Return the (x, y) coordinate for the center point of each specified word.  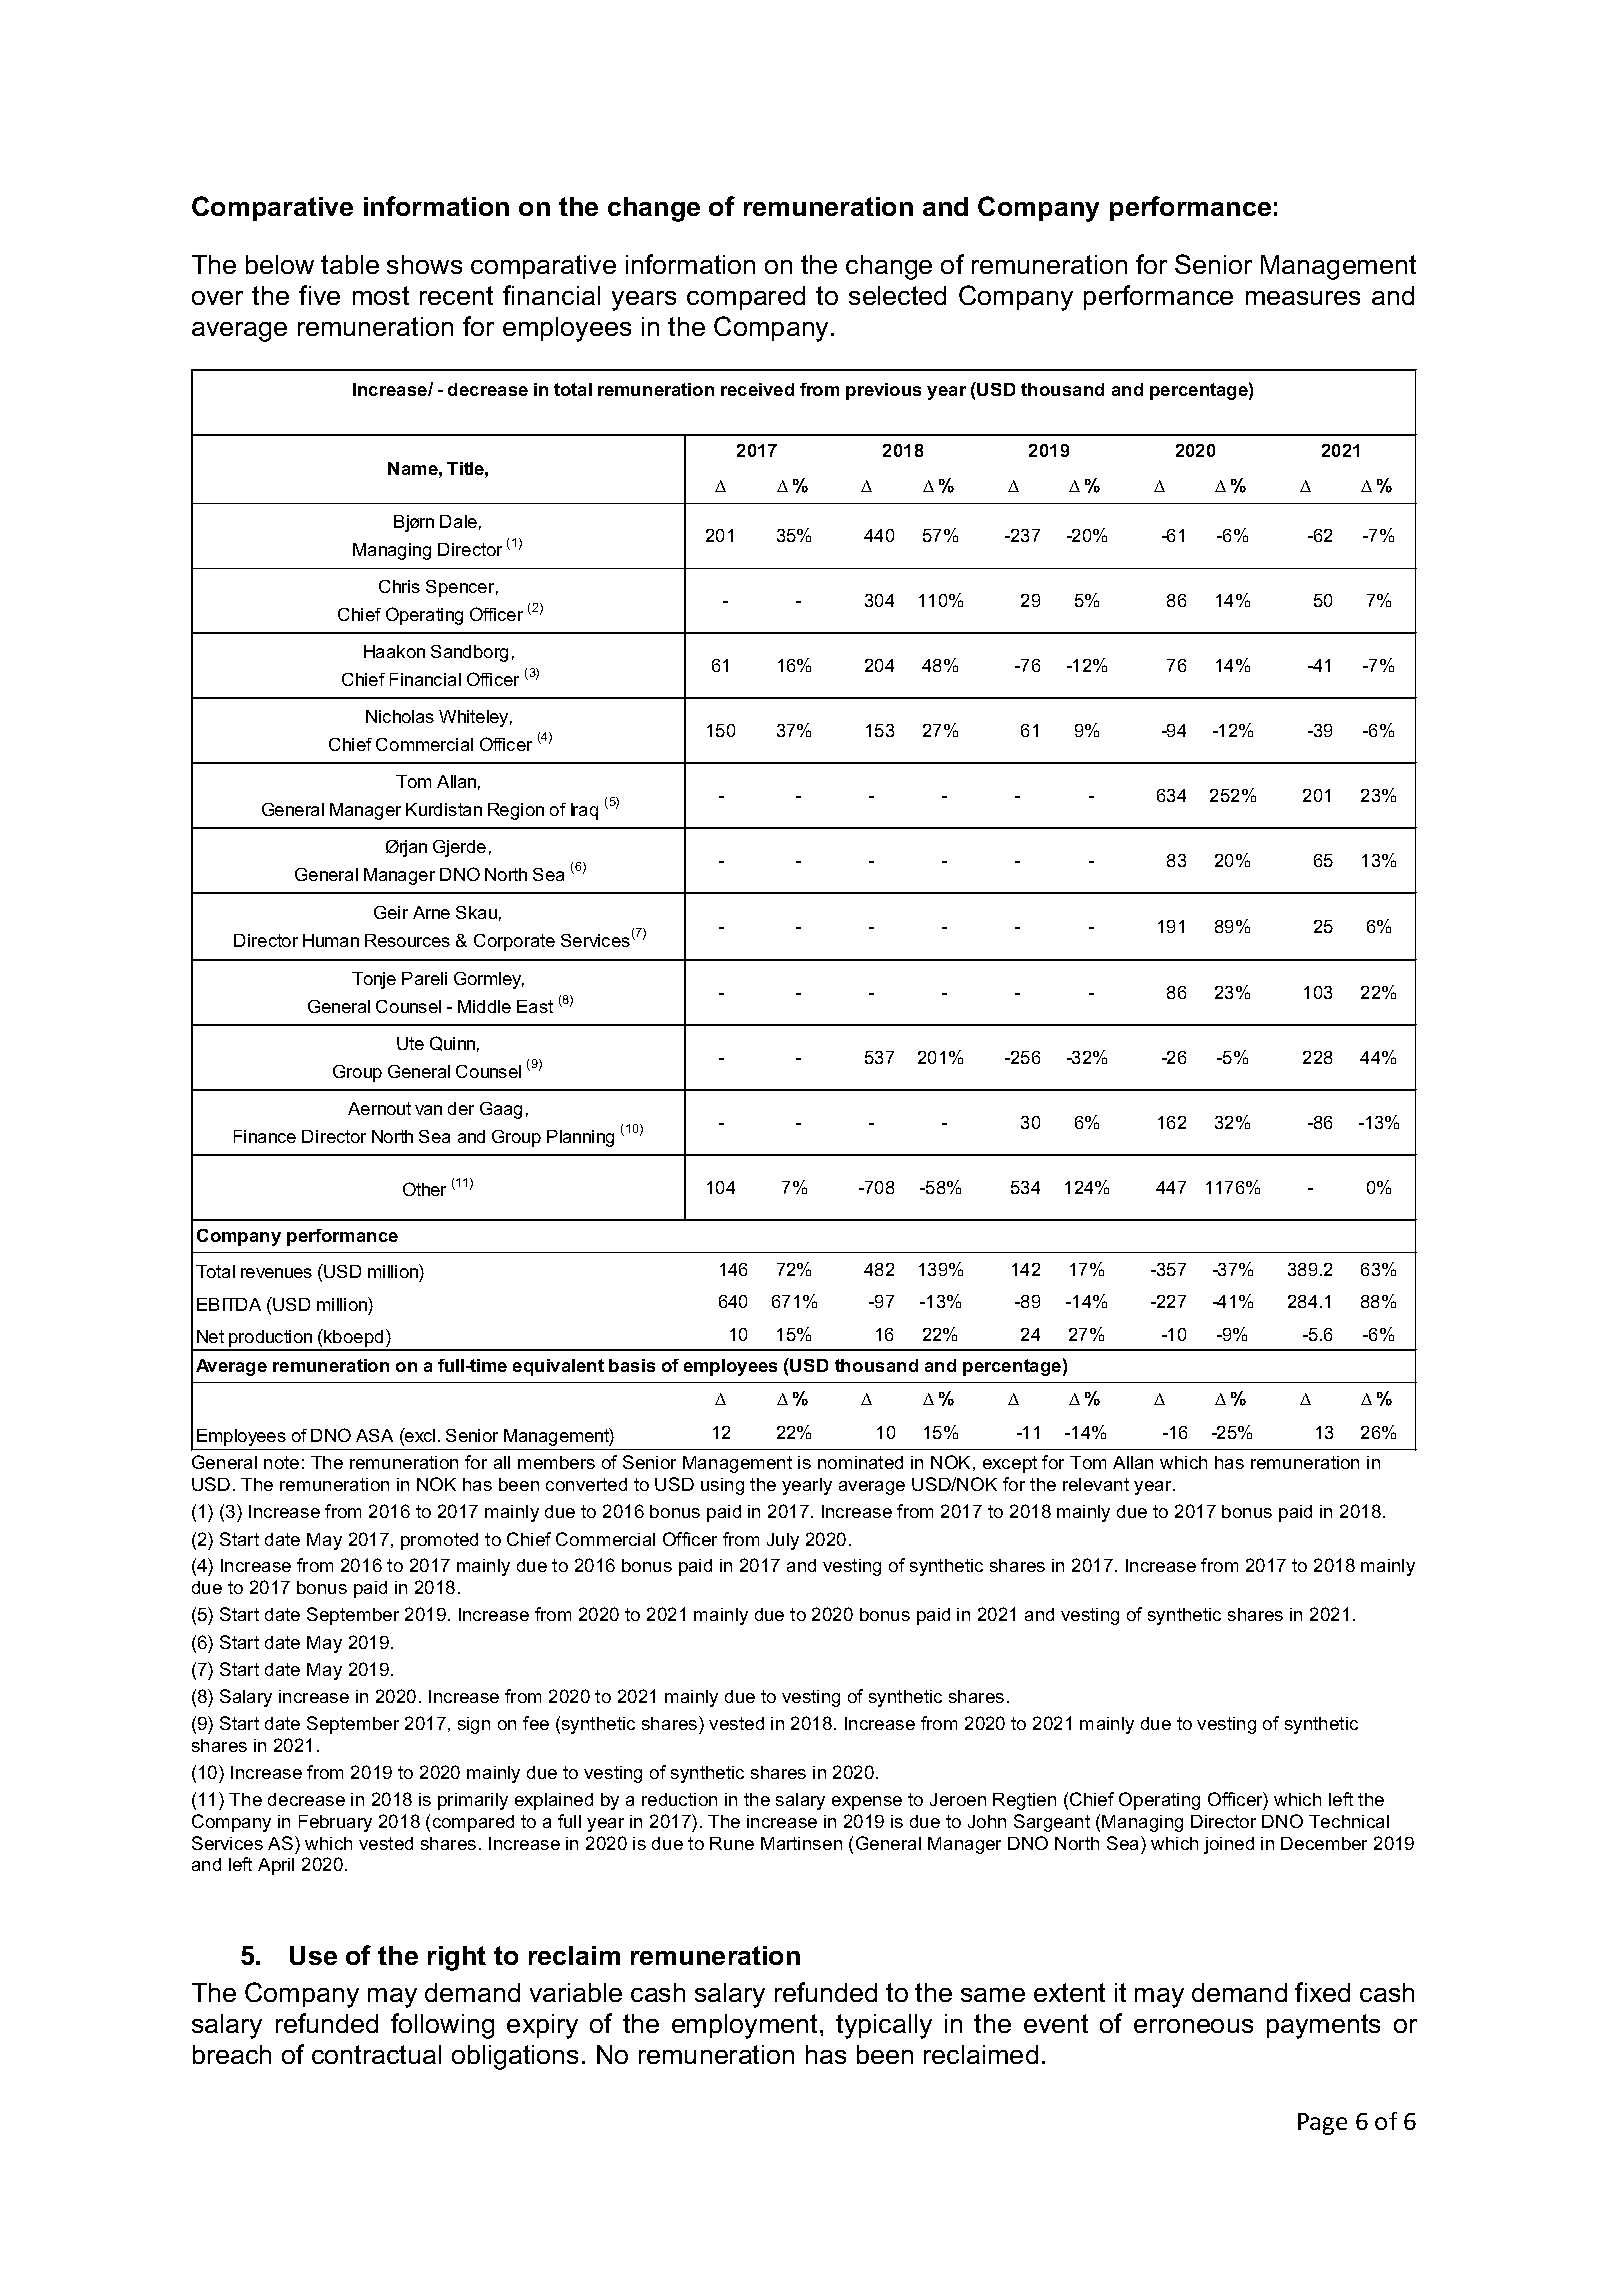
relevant (1096, 1484)
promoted (439, 1541)
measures (1303, 298)
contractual (376, 2054)
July (783, 1541)
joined (1229, 1845)
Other (424, 1189)
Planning (580, 1138)
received (757, 389)
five (319, 295)
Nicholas (400, 716)
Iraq (584, 811)
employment (746, 2026)
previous (883, 391)
